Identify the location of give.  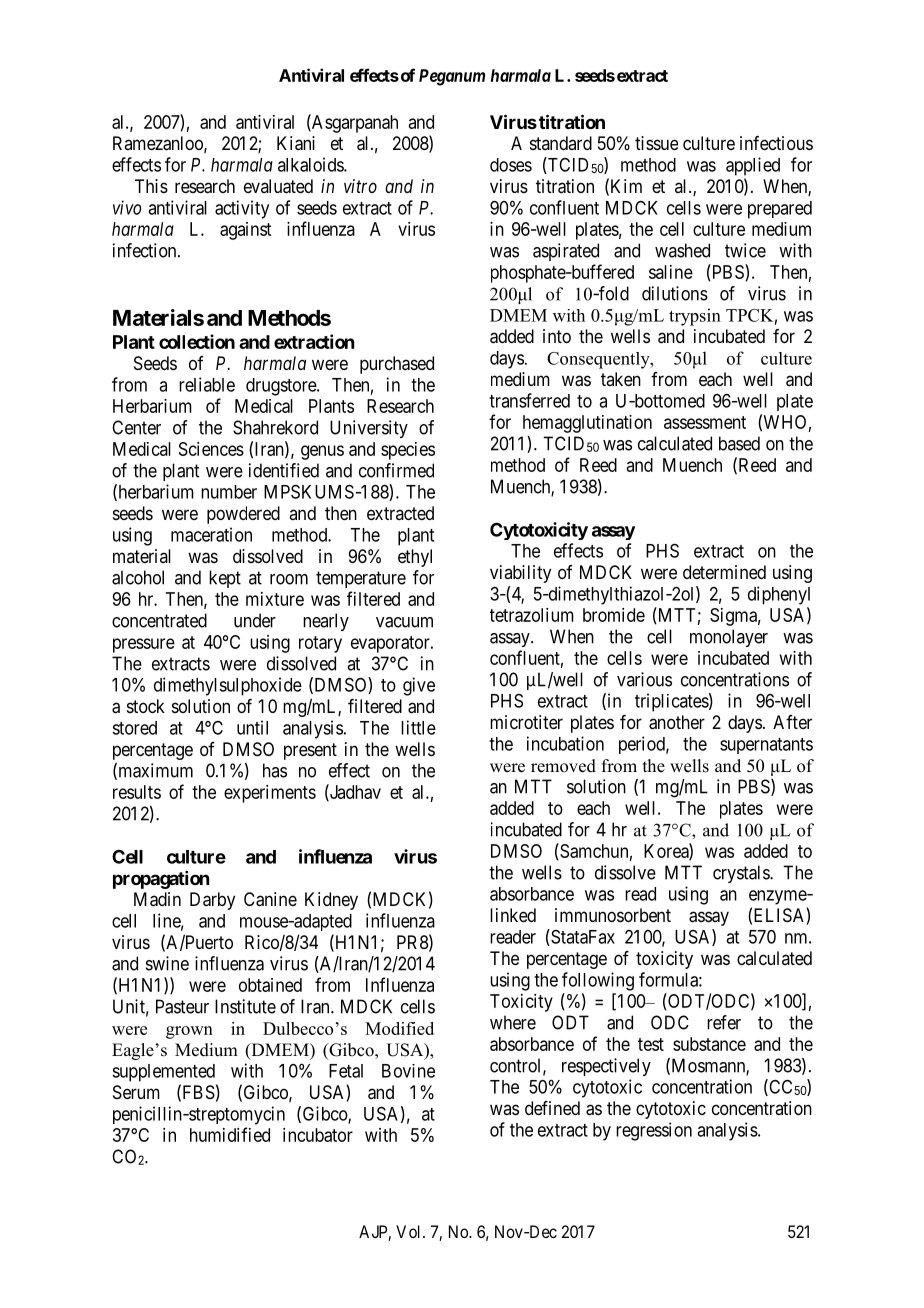
(419, 686).
